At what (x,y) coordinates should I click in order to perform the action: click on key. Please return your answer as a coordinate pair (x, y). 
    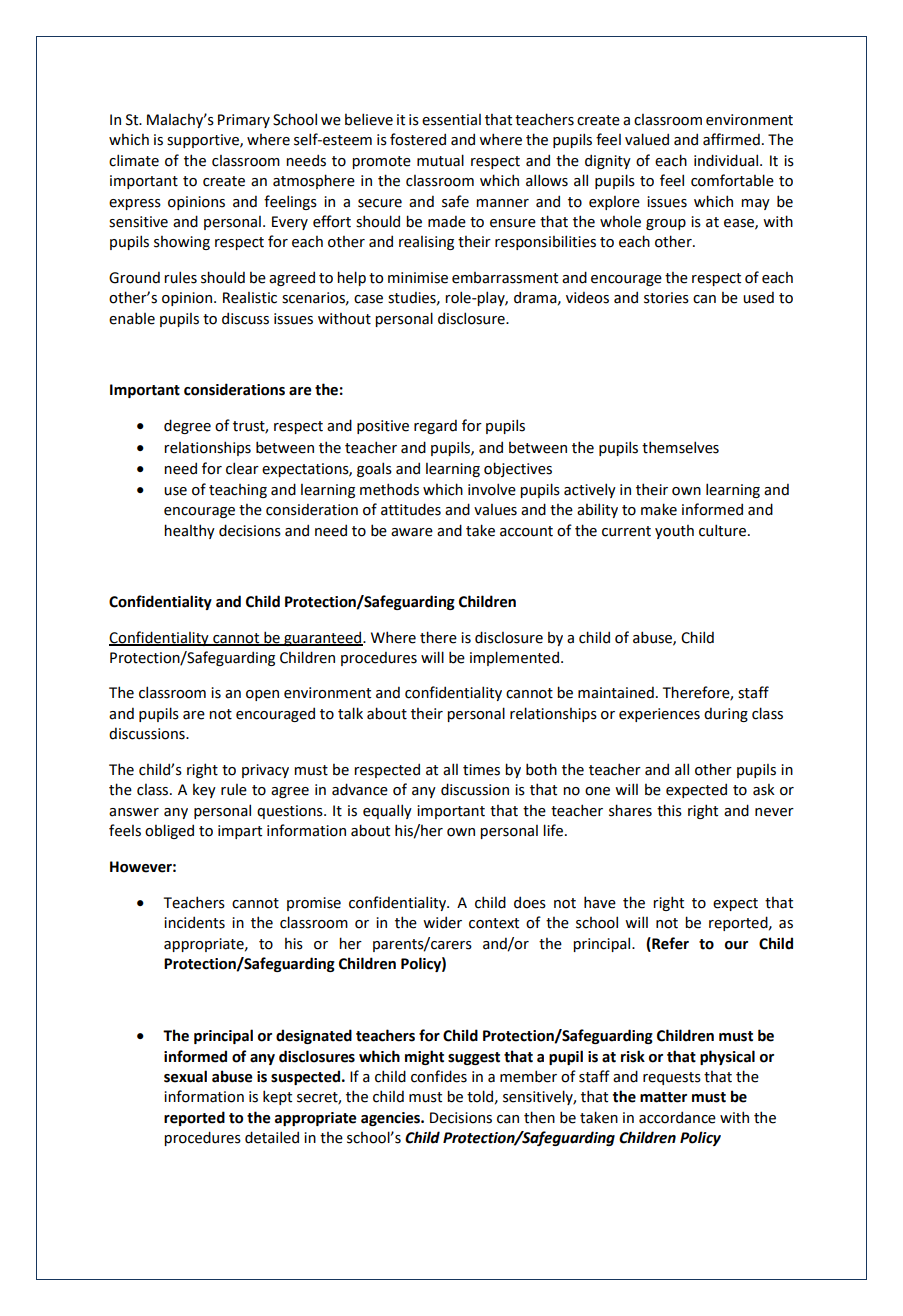
    Looking at the image, I should click on (204, 791).
